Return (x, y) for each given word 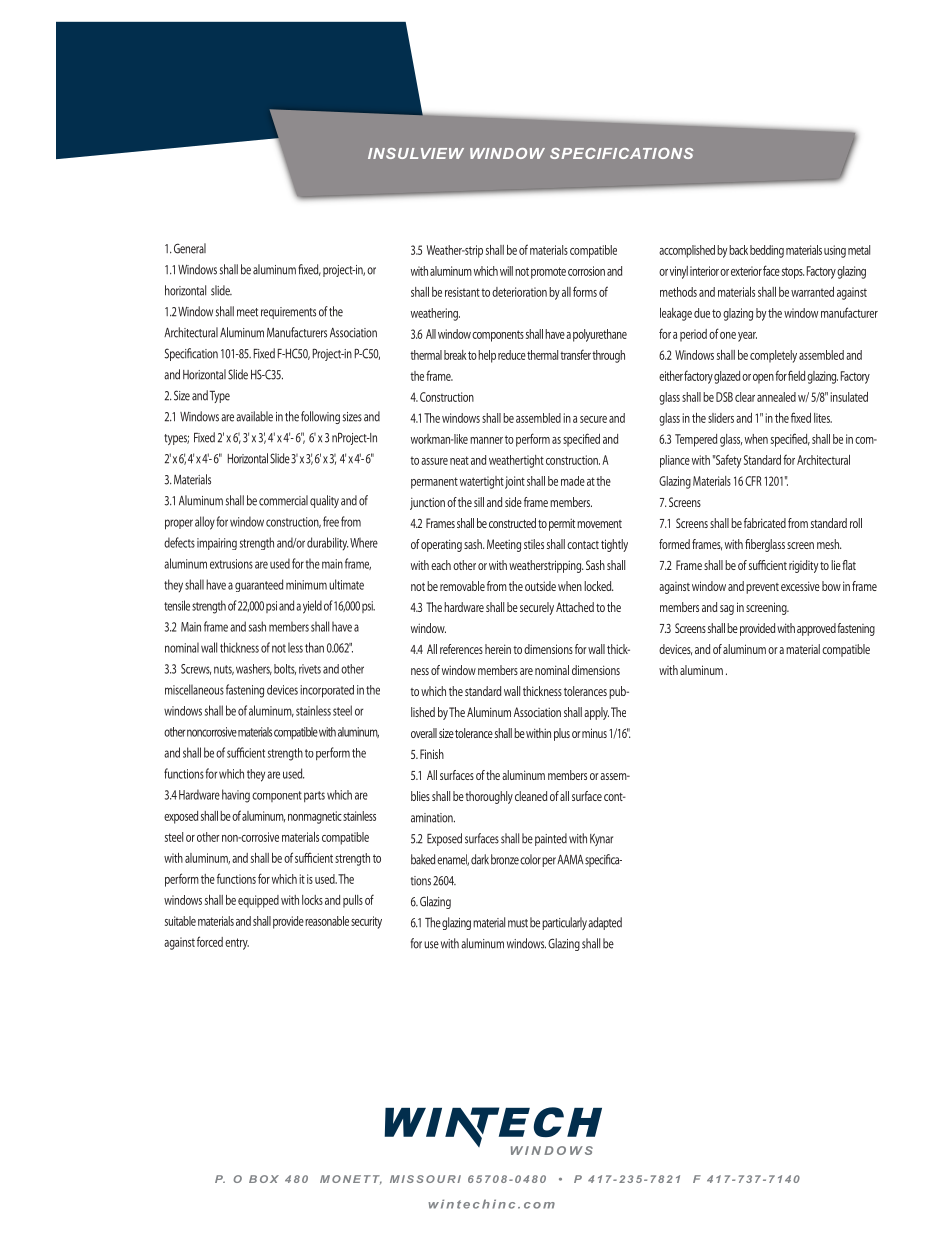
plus (562, 734)
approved (816, 629)
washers (254, 669)
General (190, 248)
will (506, 271)
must (518, 923)
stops (793, 273)
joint (515, 482)
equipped (258, 901)
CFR (753, 481)
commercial (283, 500)
